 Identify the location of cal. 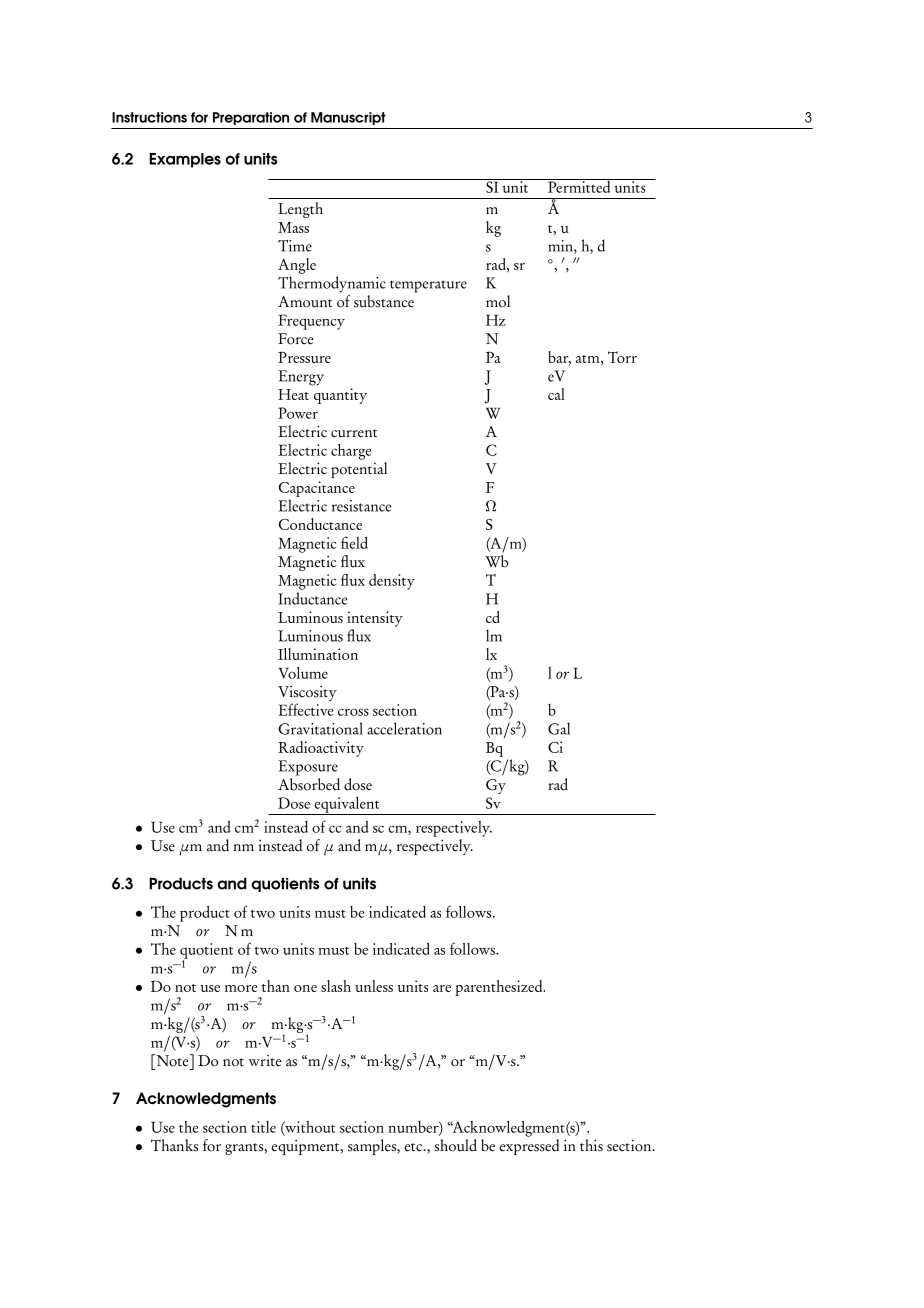
(556, 394).
